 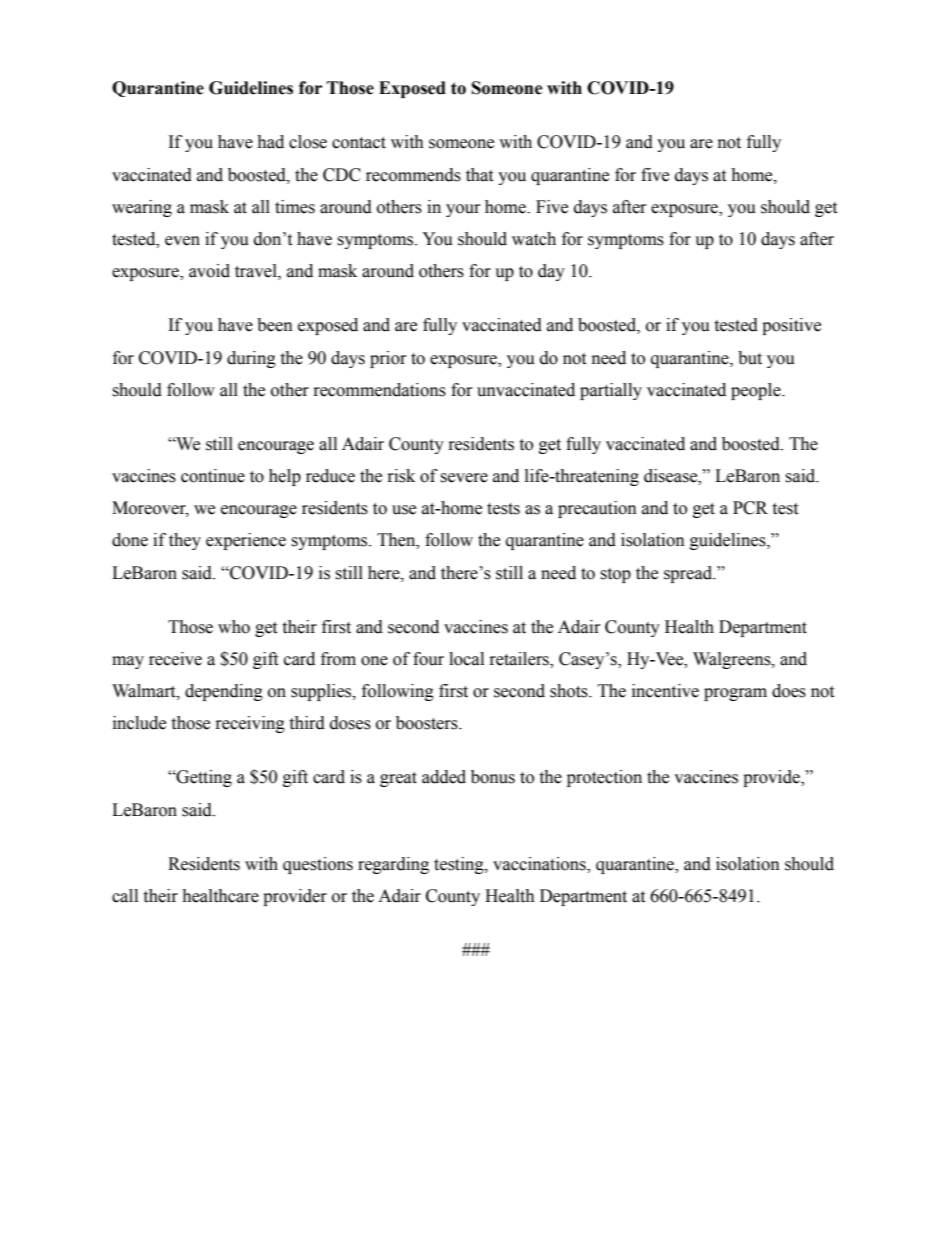 I want to click on program, so click(x=735, y=694).
